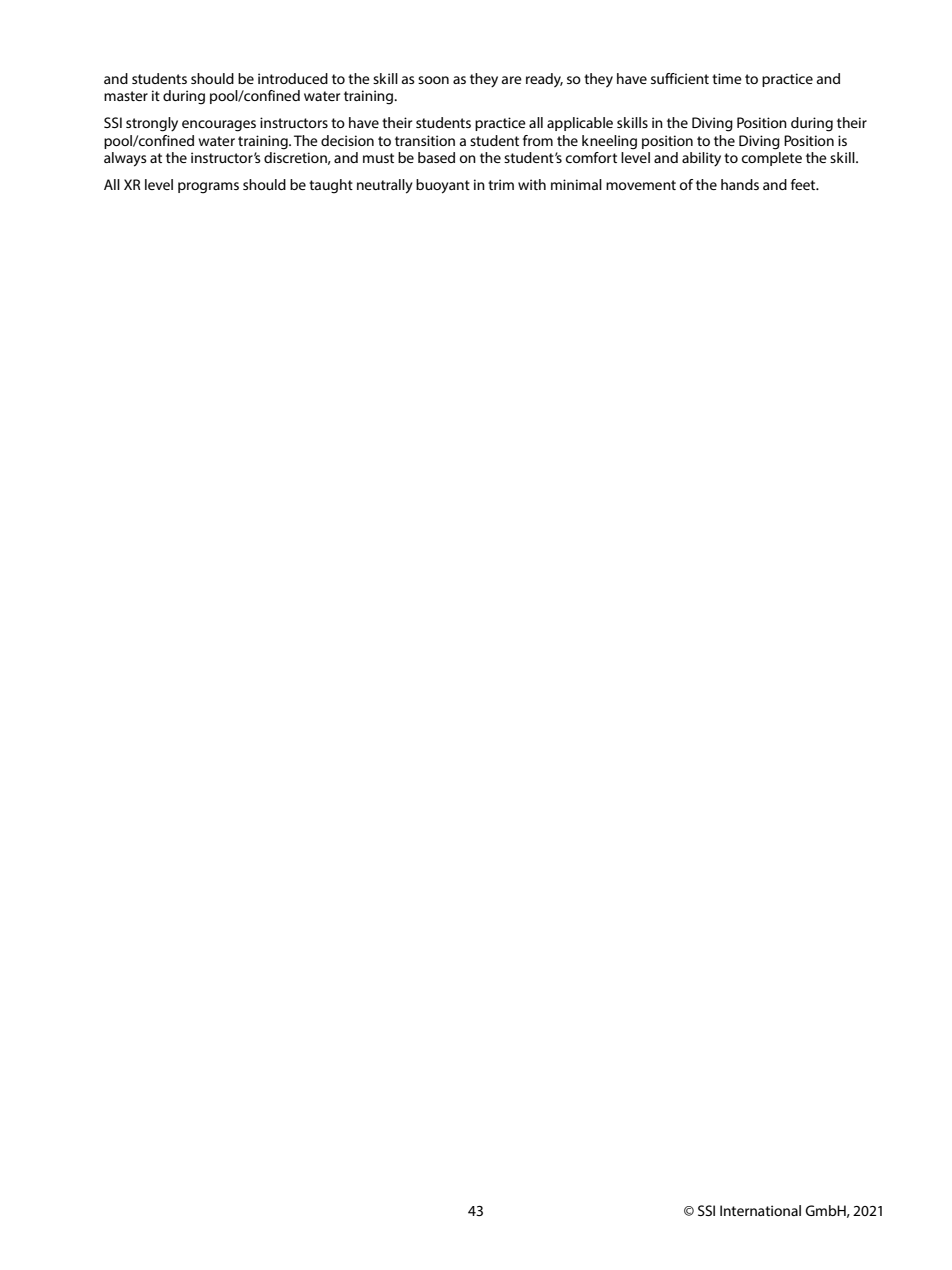 The image size is (952, 1270). I want to click on with, so click(532, 184).
